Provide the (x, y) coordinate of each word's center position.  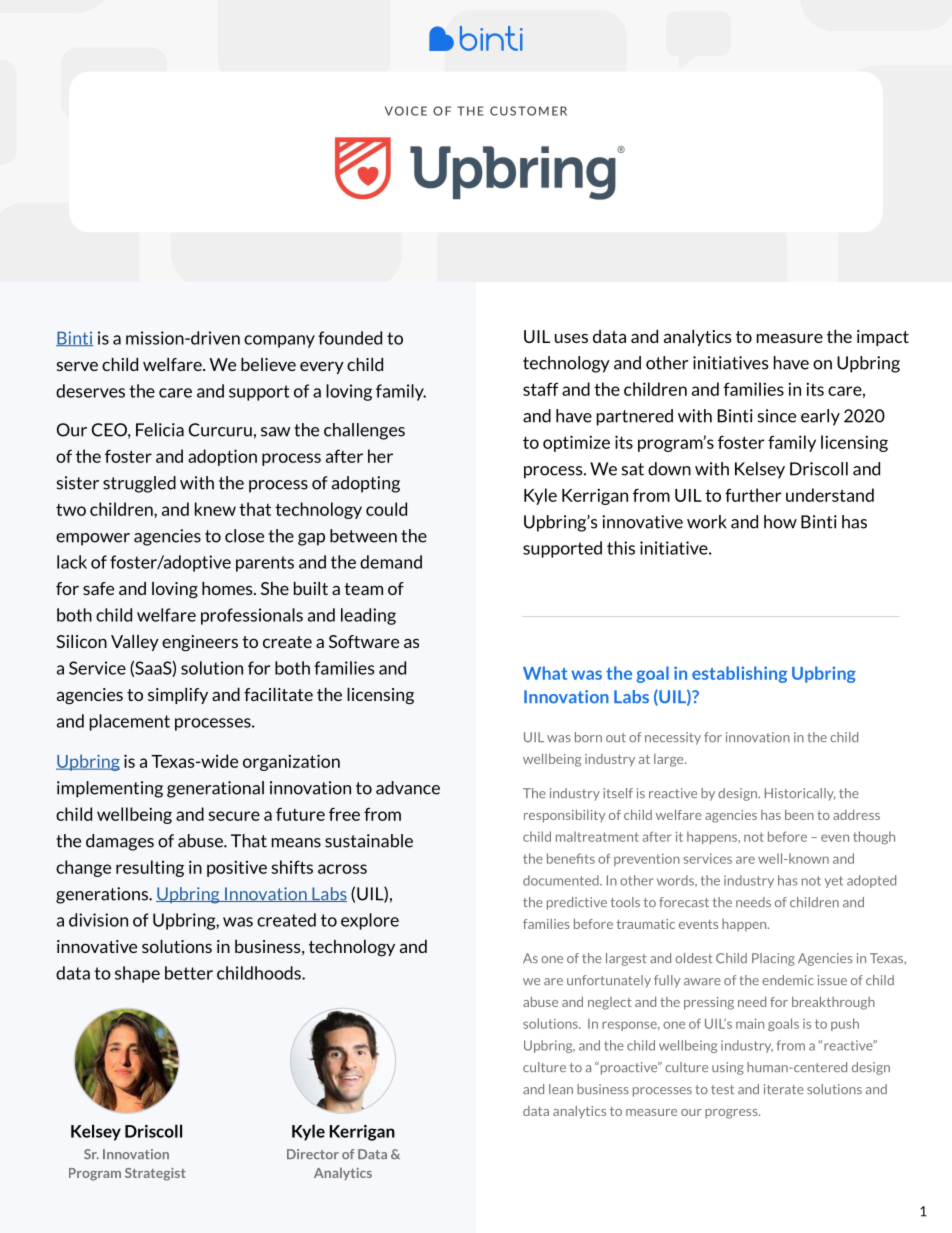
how (780, 522)
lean (561, 1089)
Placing (773, 959)
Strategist (155, 1174)
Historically (800, 794)
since (777, 416)
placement (130, 722)
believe (268, 364)
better (189, 973)
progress (732, 1114)
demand (391, 562)
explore (370, 921)
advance (408, 788)
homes (228, 588)
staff (540, 389)
